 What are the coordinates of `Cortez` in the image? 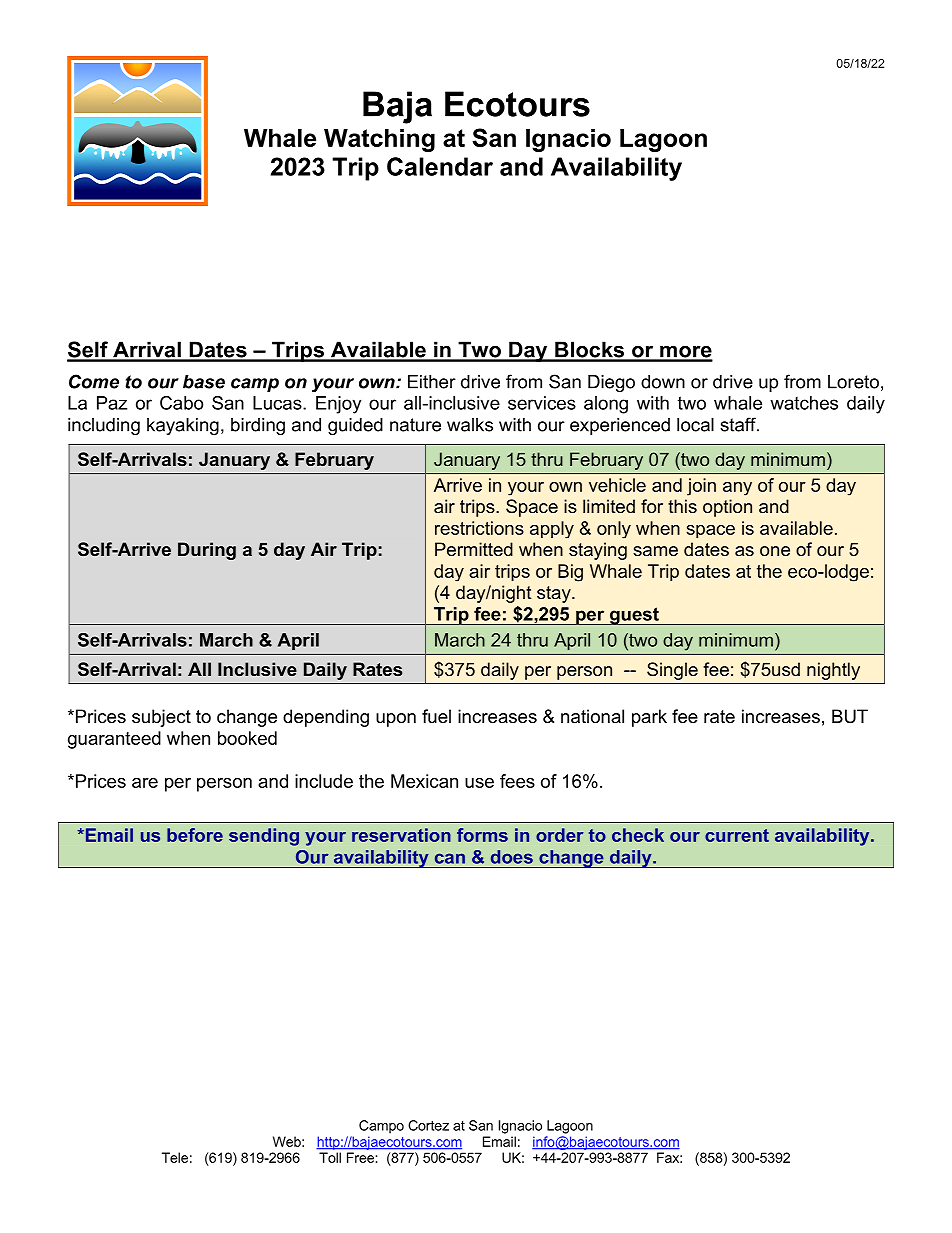 It's located at (428, 1125).
